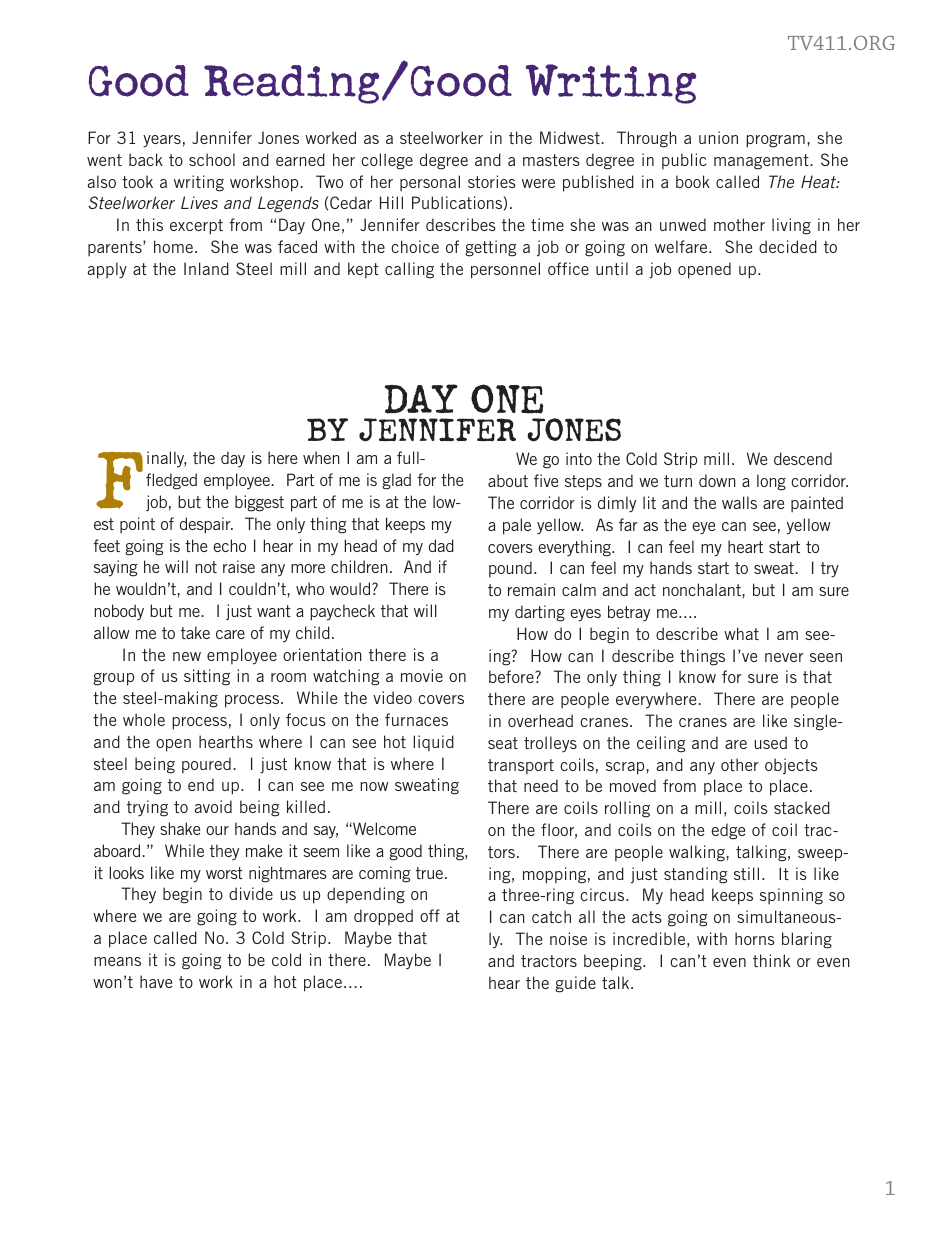 This screenshot has height=1233, width=952. Describe the element at coordinates (762, 162) in the screenshot. I see `management` at that location.
